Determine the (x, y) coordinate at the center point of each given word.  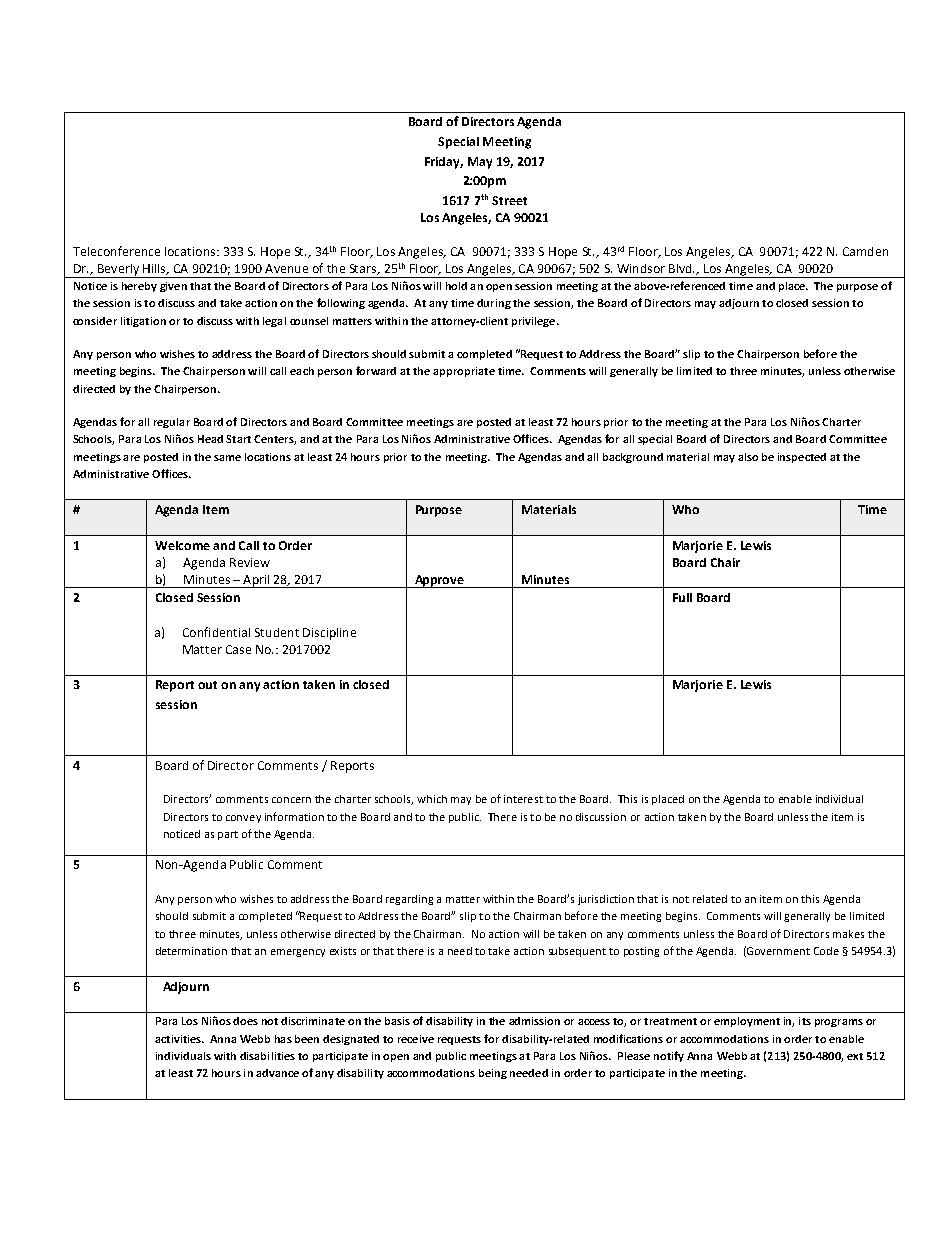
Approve (439, 581)
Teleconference (116, 251)
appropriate (464, 372)
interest (523, 799)
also (748, 457)
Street (509, 200)
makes (848, 934)
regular (172, 423)
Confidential (216, 632)
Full (682, 597)
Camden (865, 251)
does (245, 1021)
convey (243, 819)
